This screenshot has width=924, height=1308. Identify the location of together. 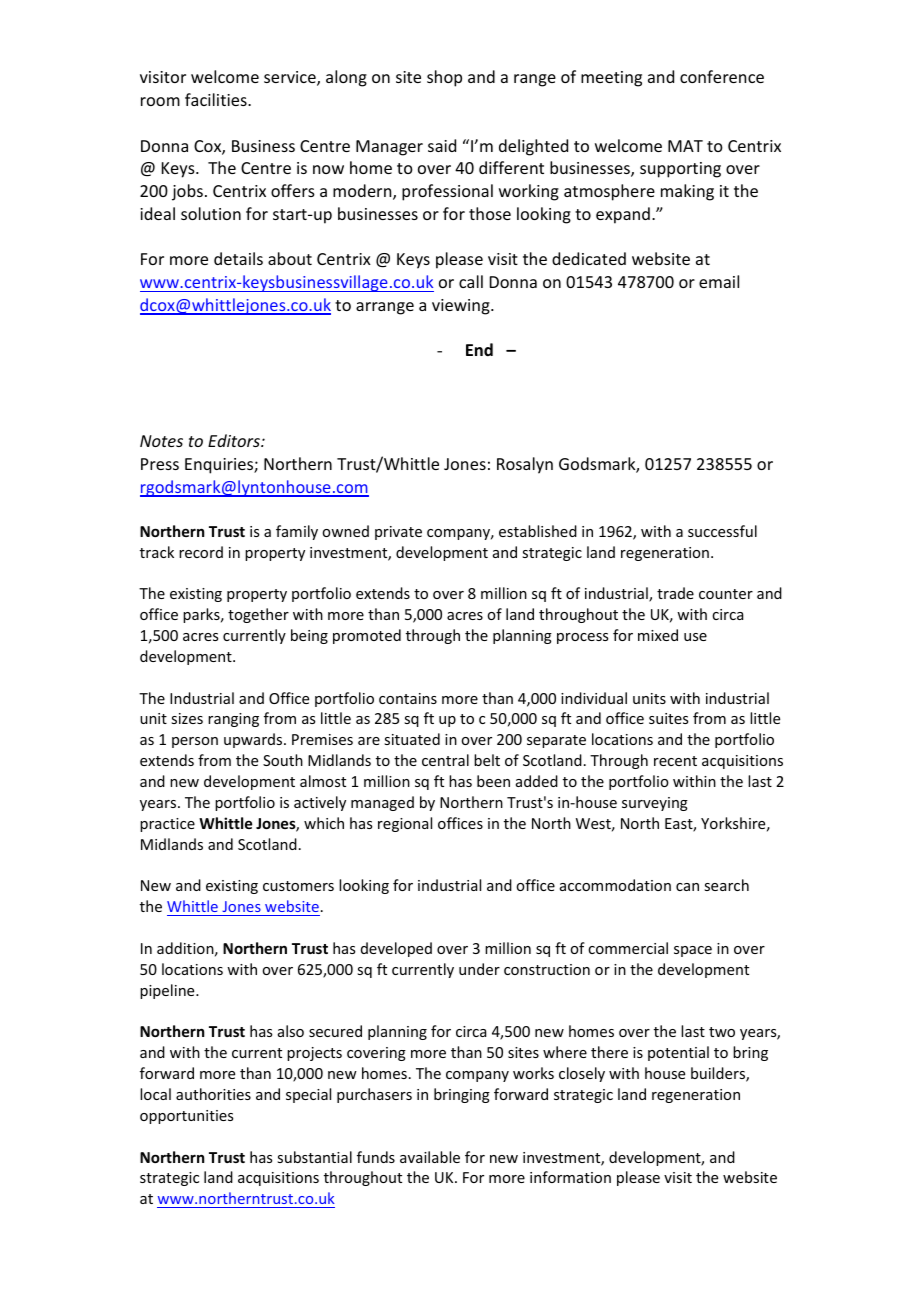
(258, 615).
